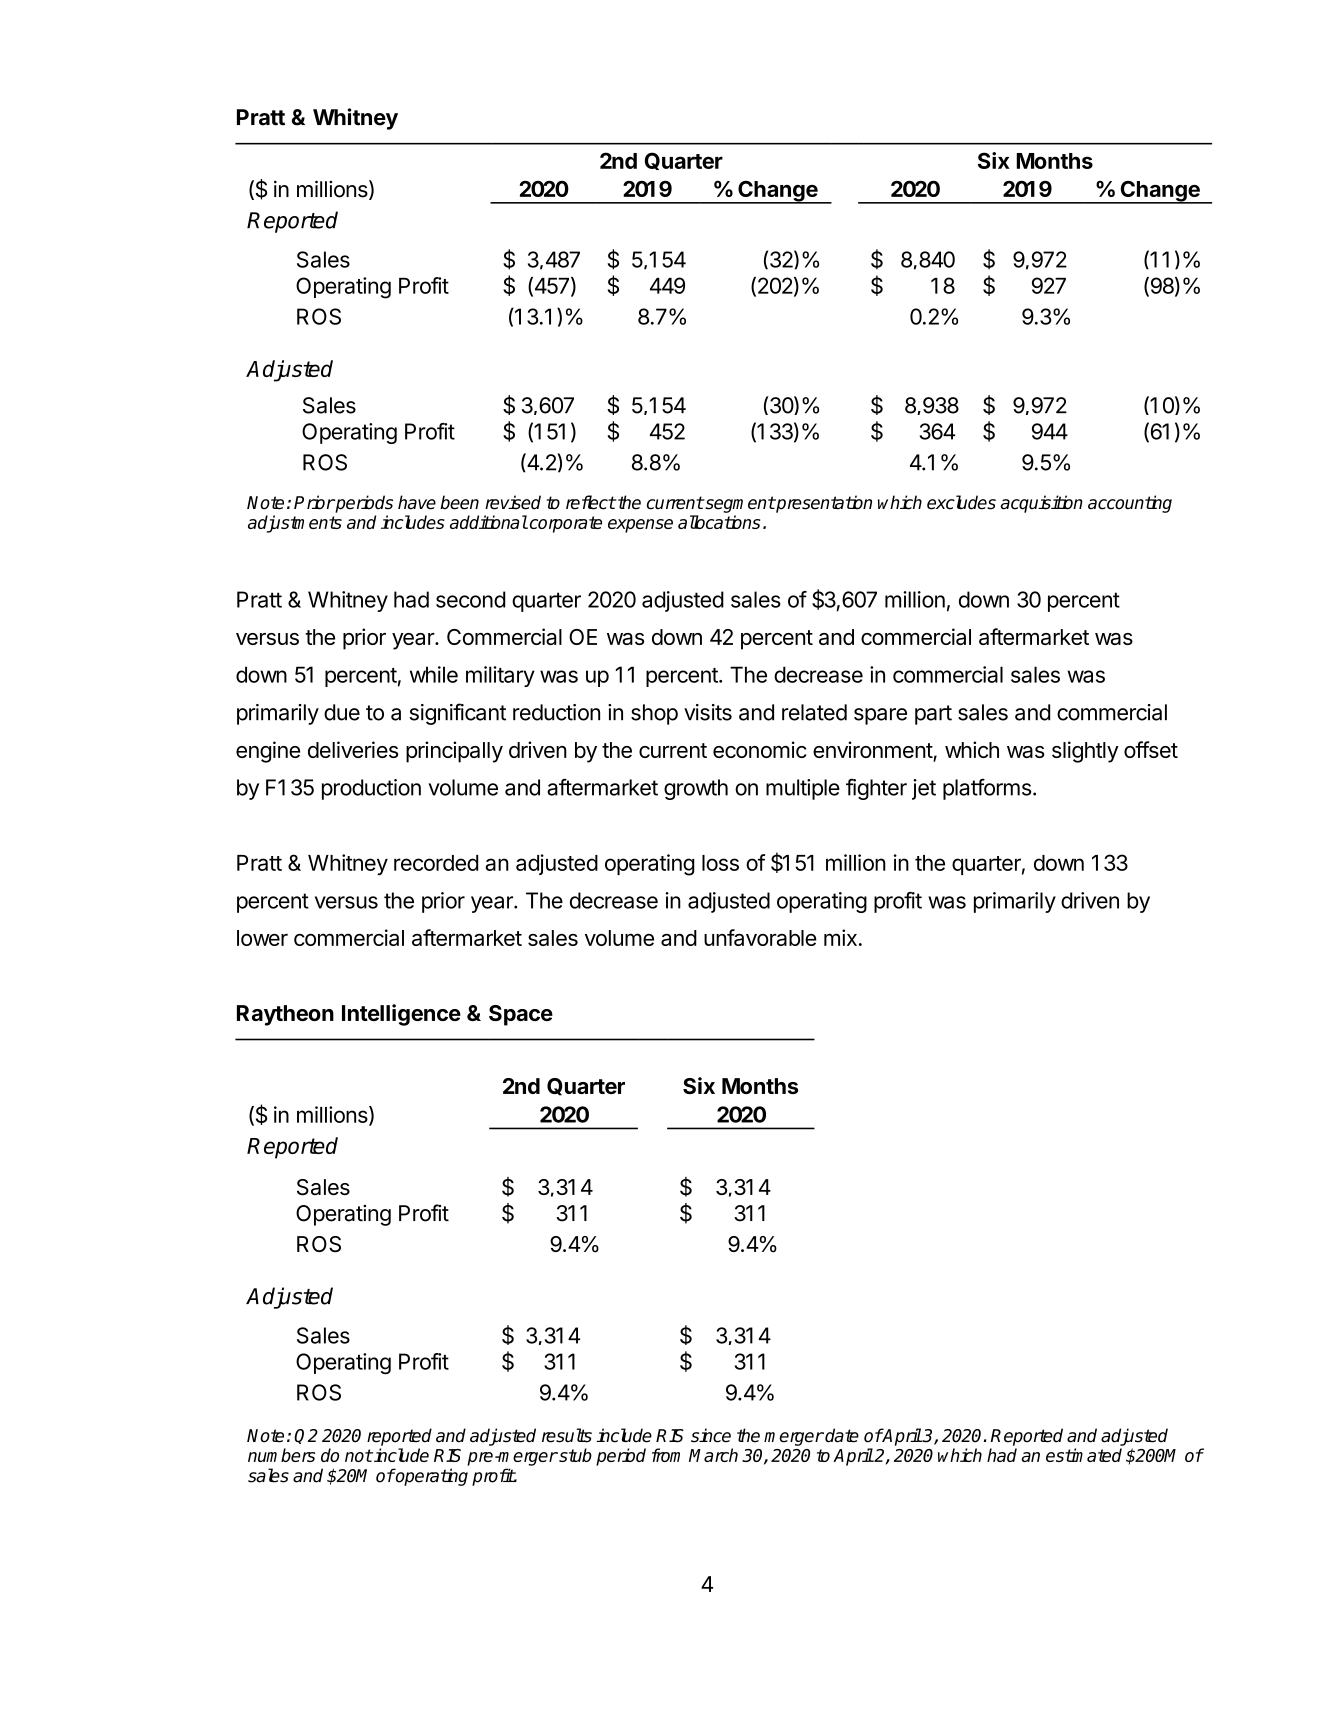  What do you see at coordinates (1084, 1455) in the screenshot?
I see `estimated` at bounding box center [1084, 1455].
